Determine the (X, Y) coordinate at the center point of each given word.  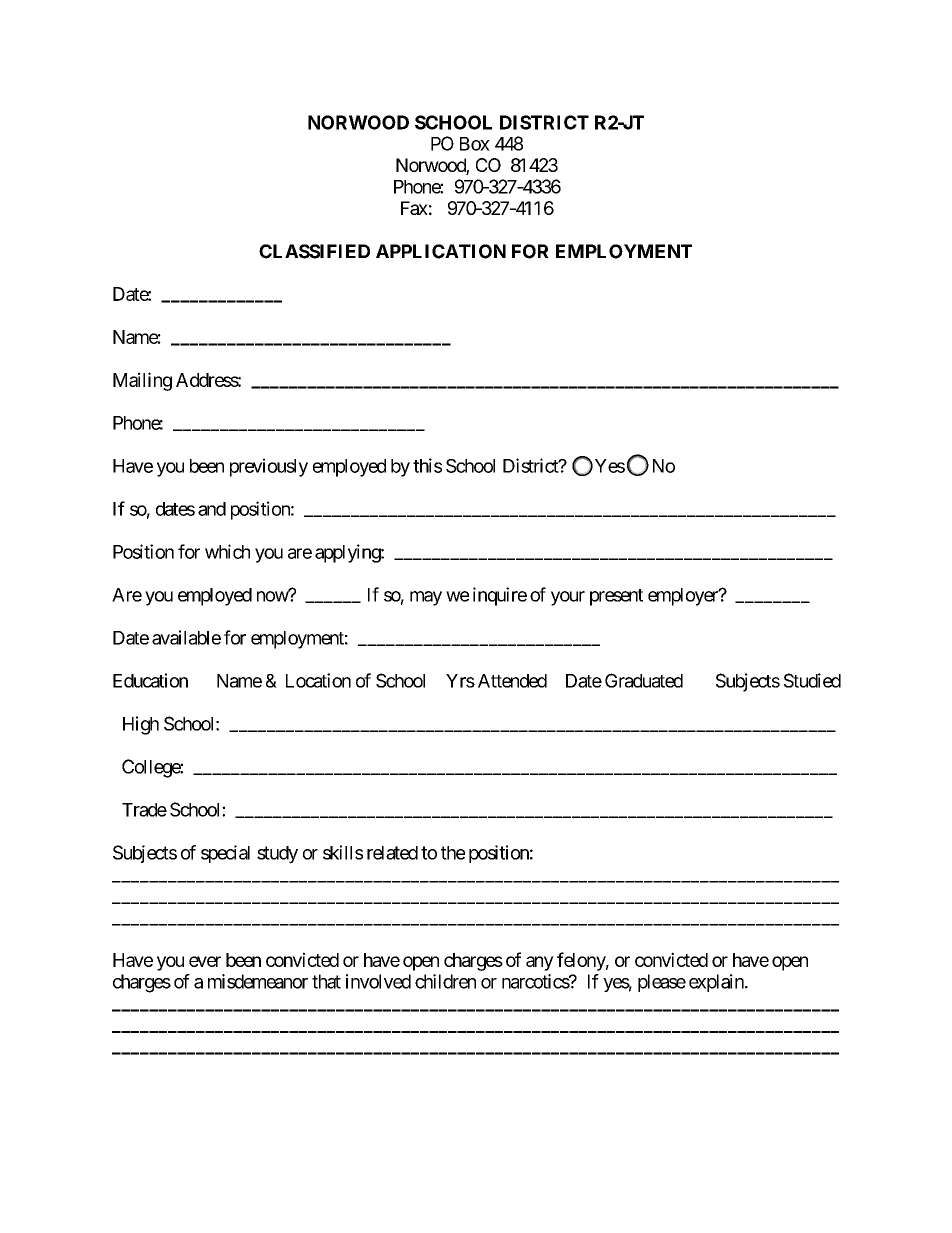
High (141, 725)
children (445, 981)
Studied (812, 680)
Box (475, 144)
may (426, 598)
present (616, 597)
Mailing (142, 381)
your (568, 598)
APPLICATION (441, 251)
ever (205, 961)
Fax (414, 208)
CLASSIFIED (314, 251)
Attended (512, 681)
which (227, 551)
